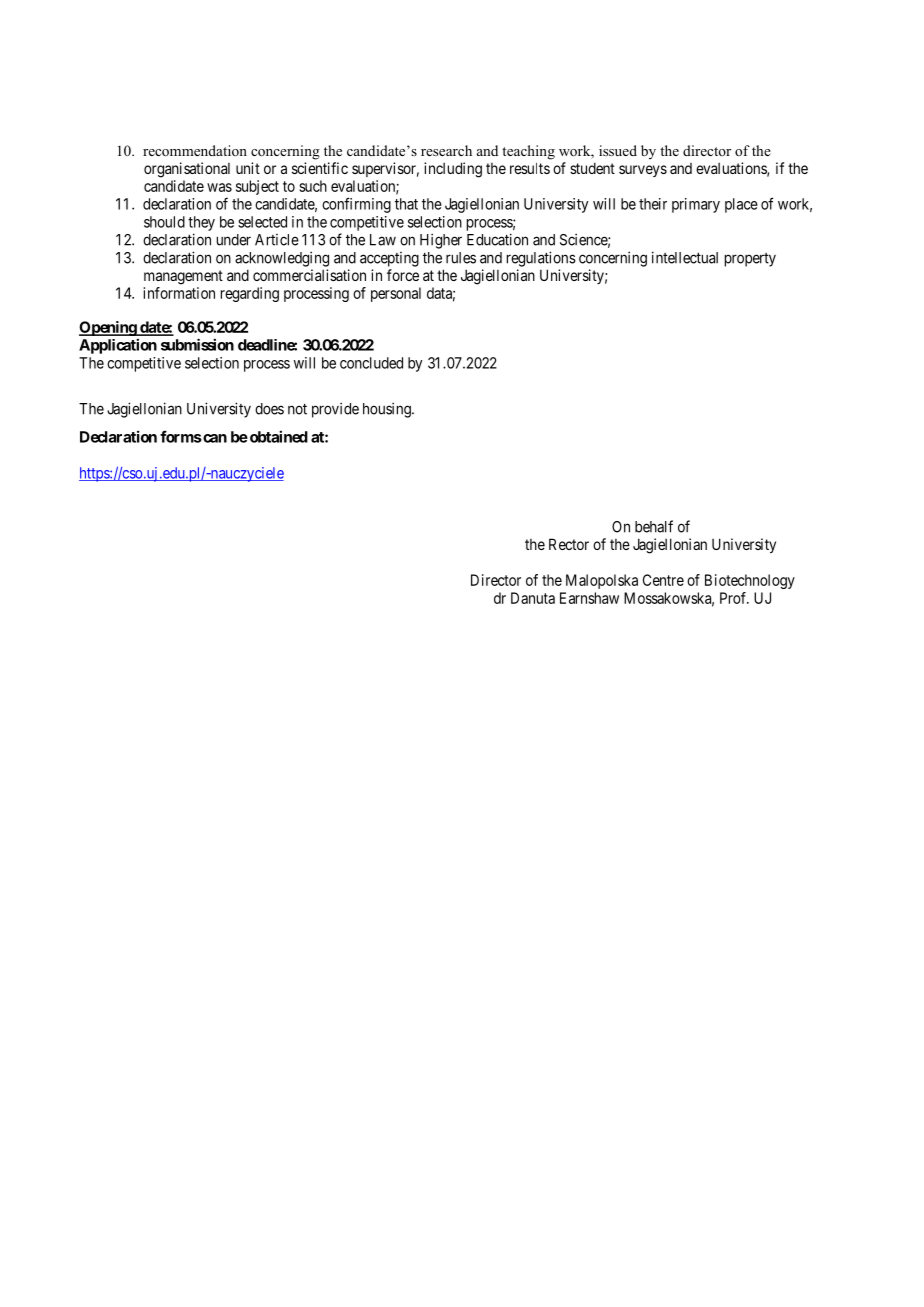 Image resolution: width=924 pixels, height=1307 pixels. What do you see at coordinates (734, 598) in the screenshot?
I see `Prof` at bounding box center [734, 598].
